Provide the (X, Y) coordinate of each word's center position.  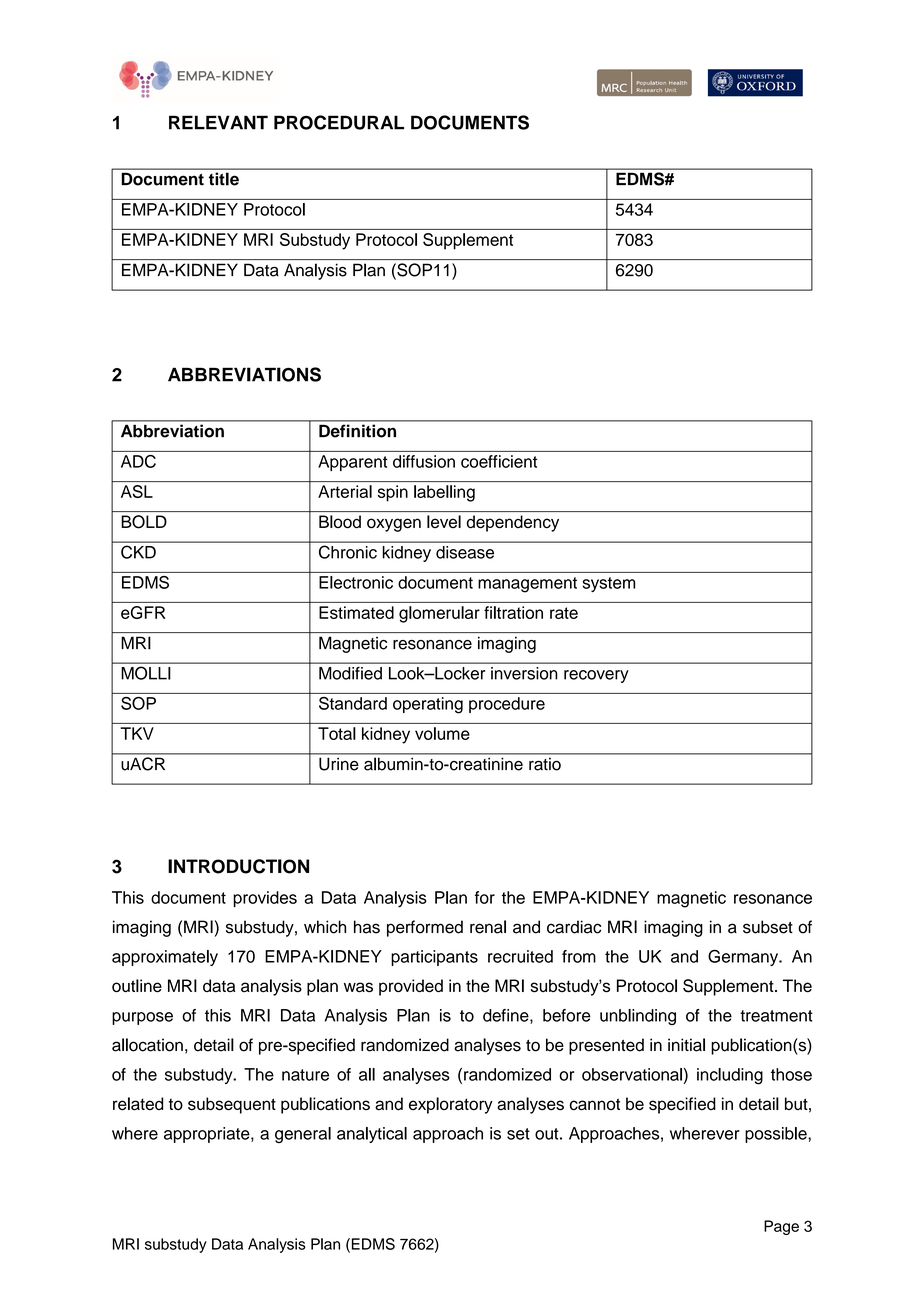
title (224, 179)
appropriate (208, 1135)
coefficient (499, 461)
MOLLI (146, 673)
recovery (596, 676)
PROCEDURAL (339, 122)
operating (428, 705)
